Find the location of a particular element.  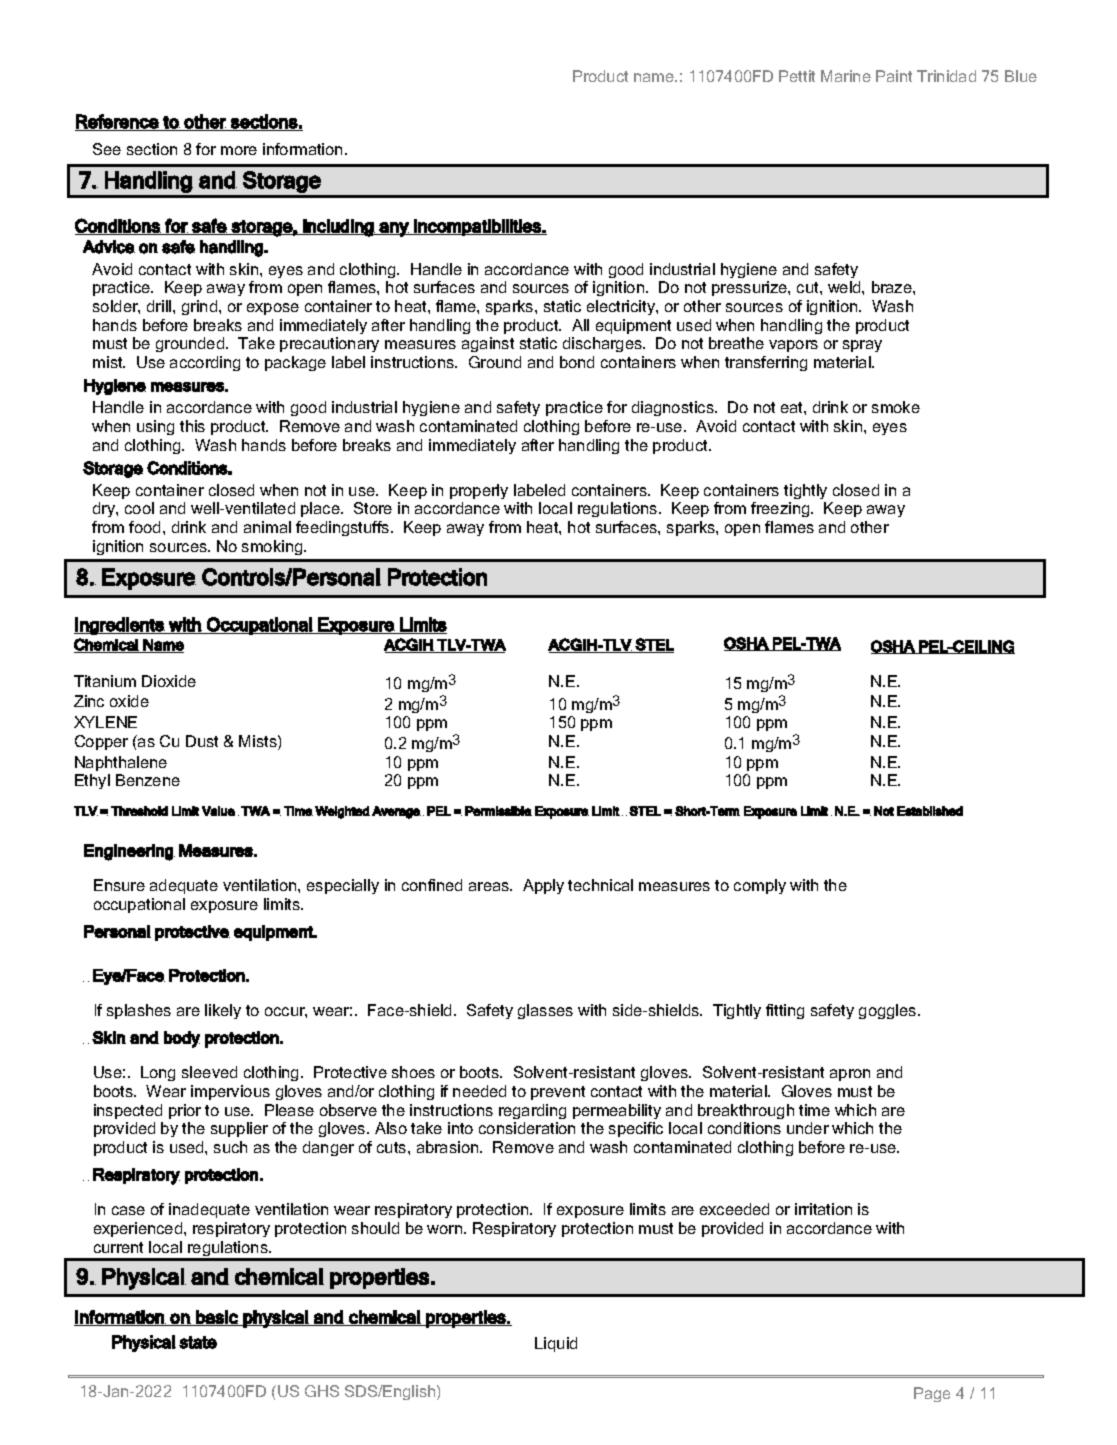

Established is located at coordinates (930, 811).
